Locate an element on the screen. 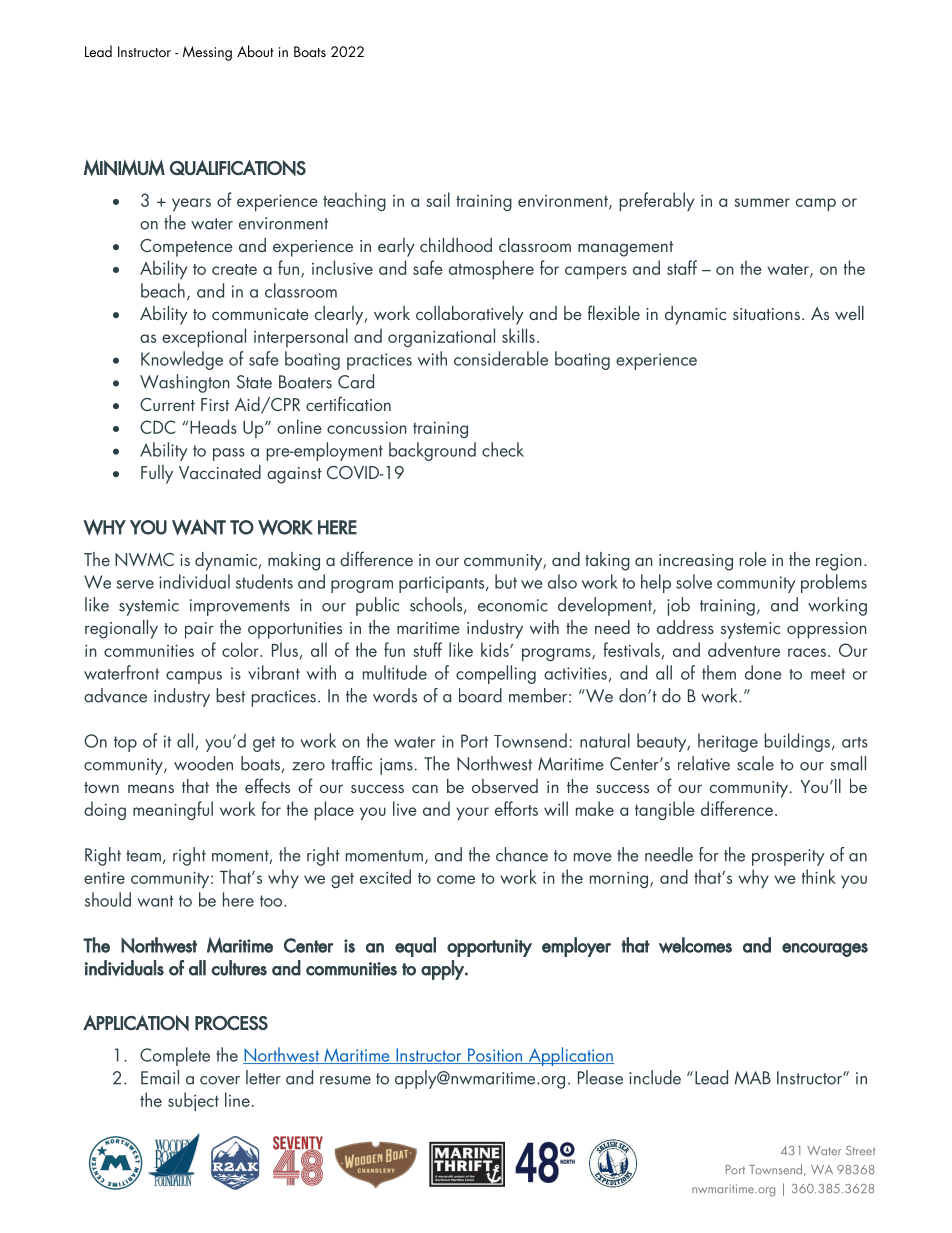  summer is located at coordinates (762, 202).
